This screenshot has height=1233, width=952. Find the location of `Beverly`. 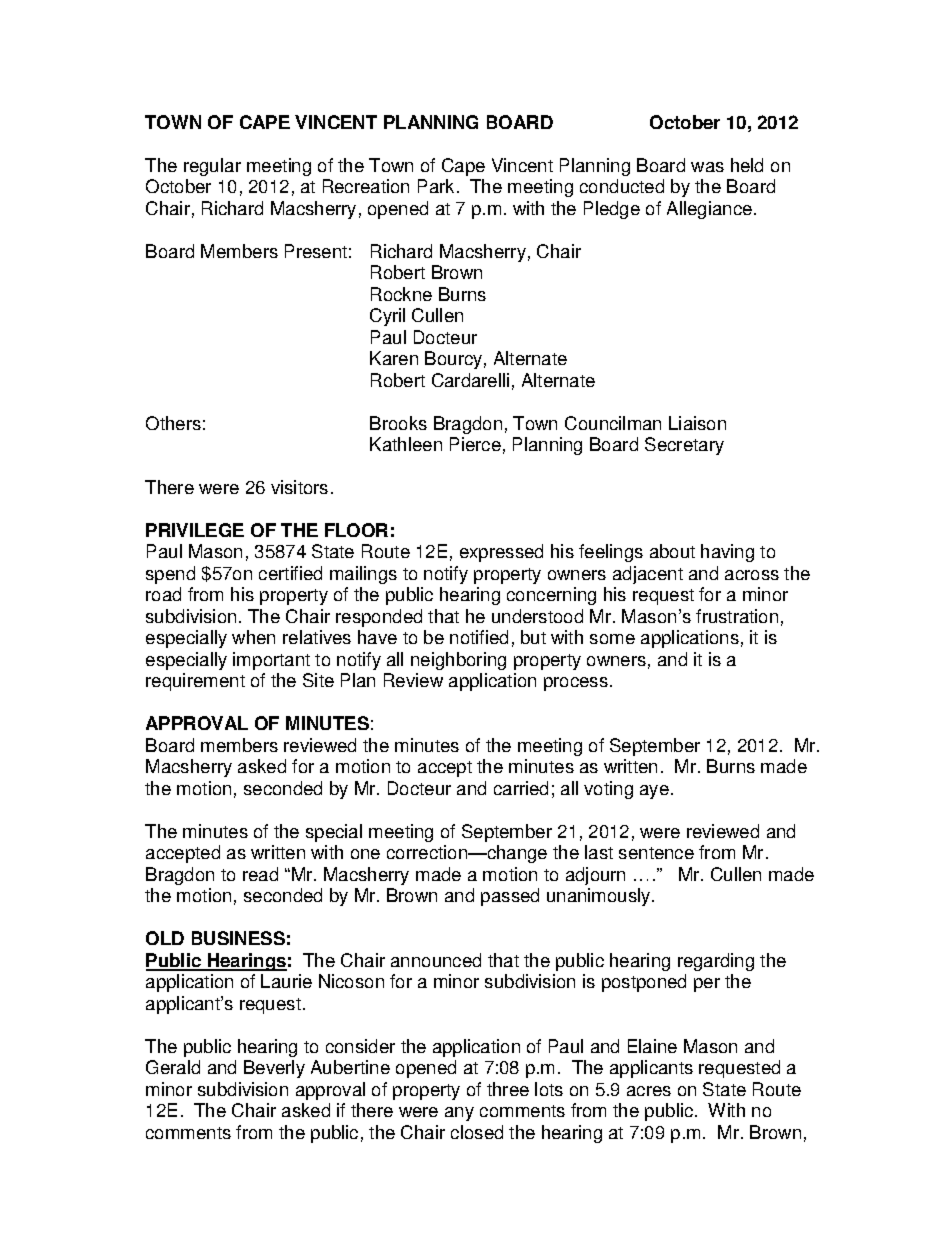

Beverly is located at coordinates (274, 1069).
